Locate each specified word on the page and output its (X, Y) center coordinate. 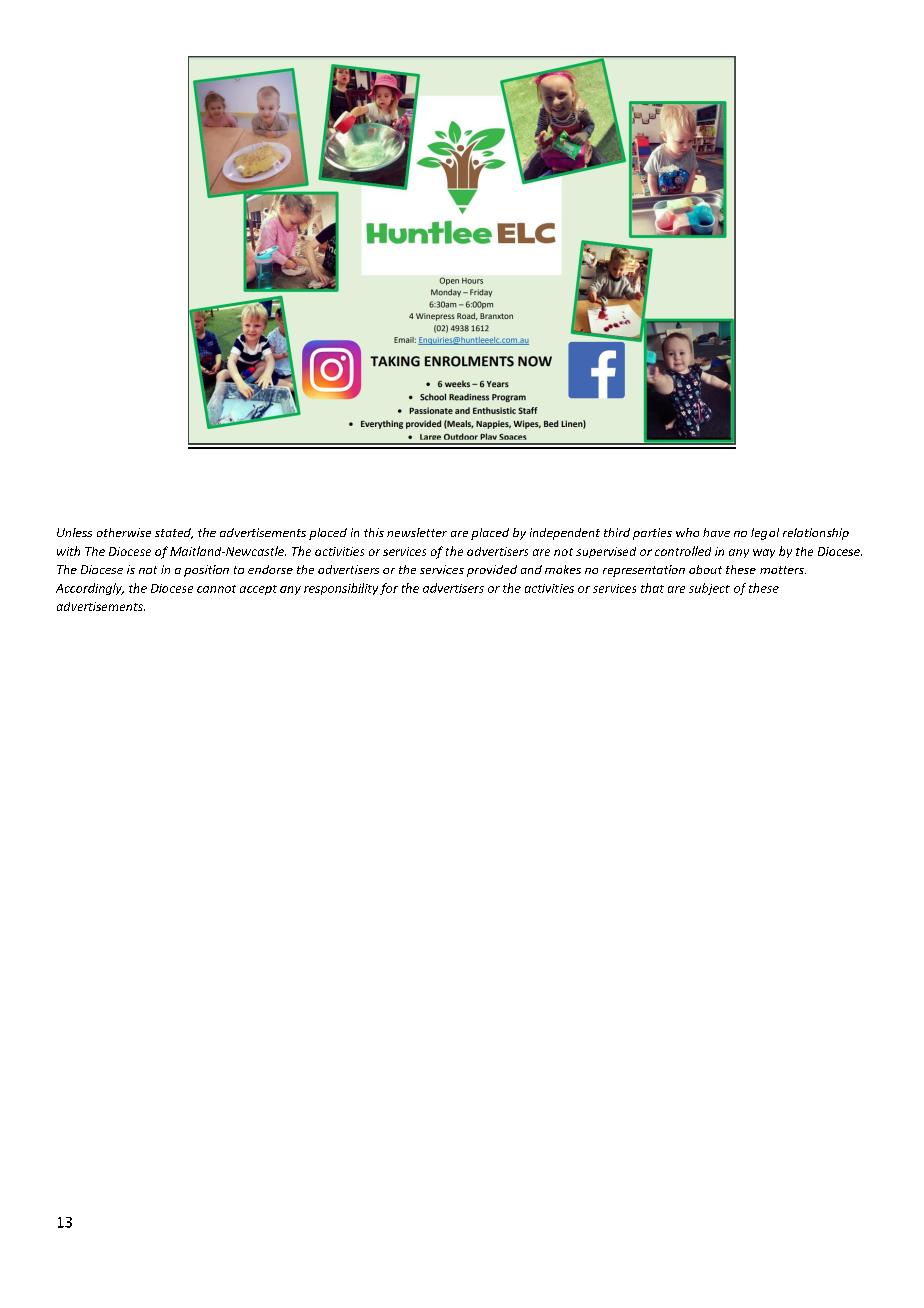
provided (492, 571)
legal (765, 534)
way (764, 553)
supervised (606, 552)
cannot (216, 589)
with (68, 551)
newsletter (417, 532)
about (705, 569)
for (389, 589)
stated (174, 533)
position (206, 571)
